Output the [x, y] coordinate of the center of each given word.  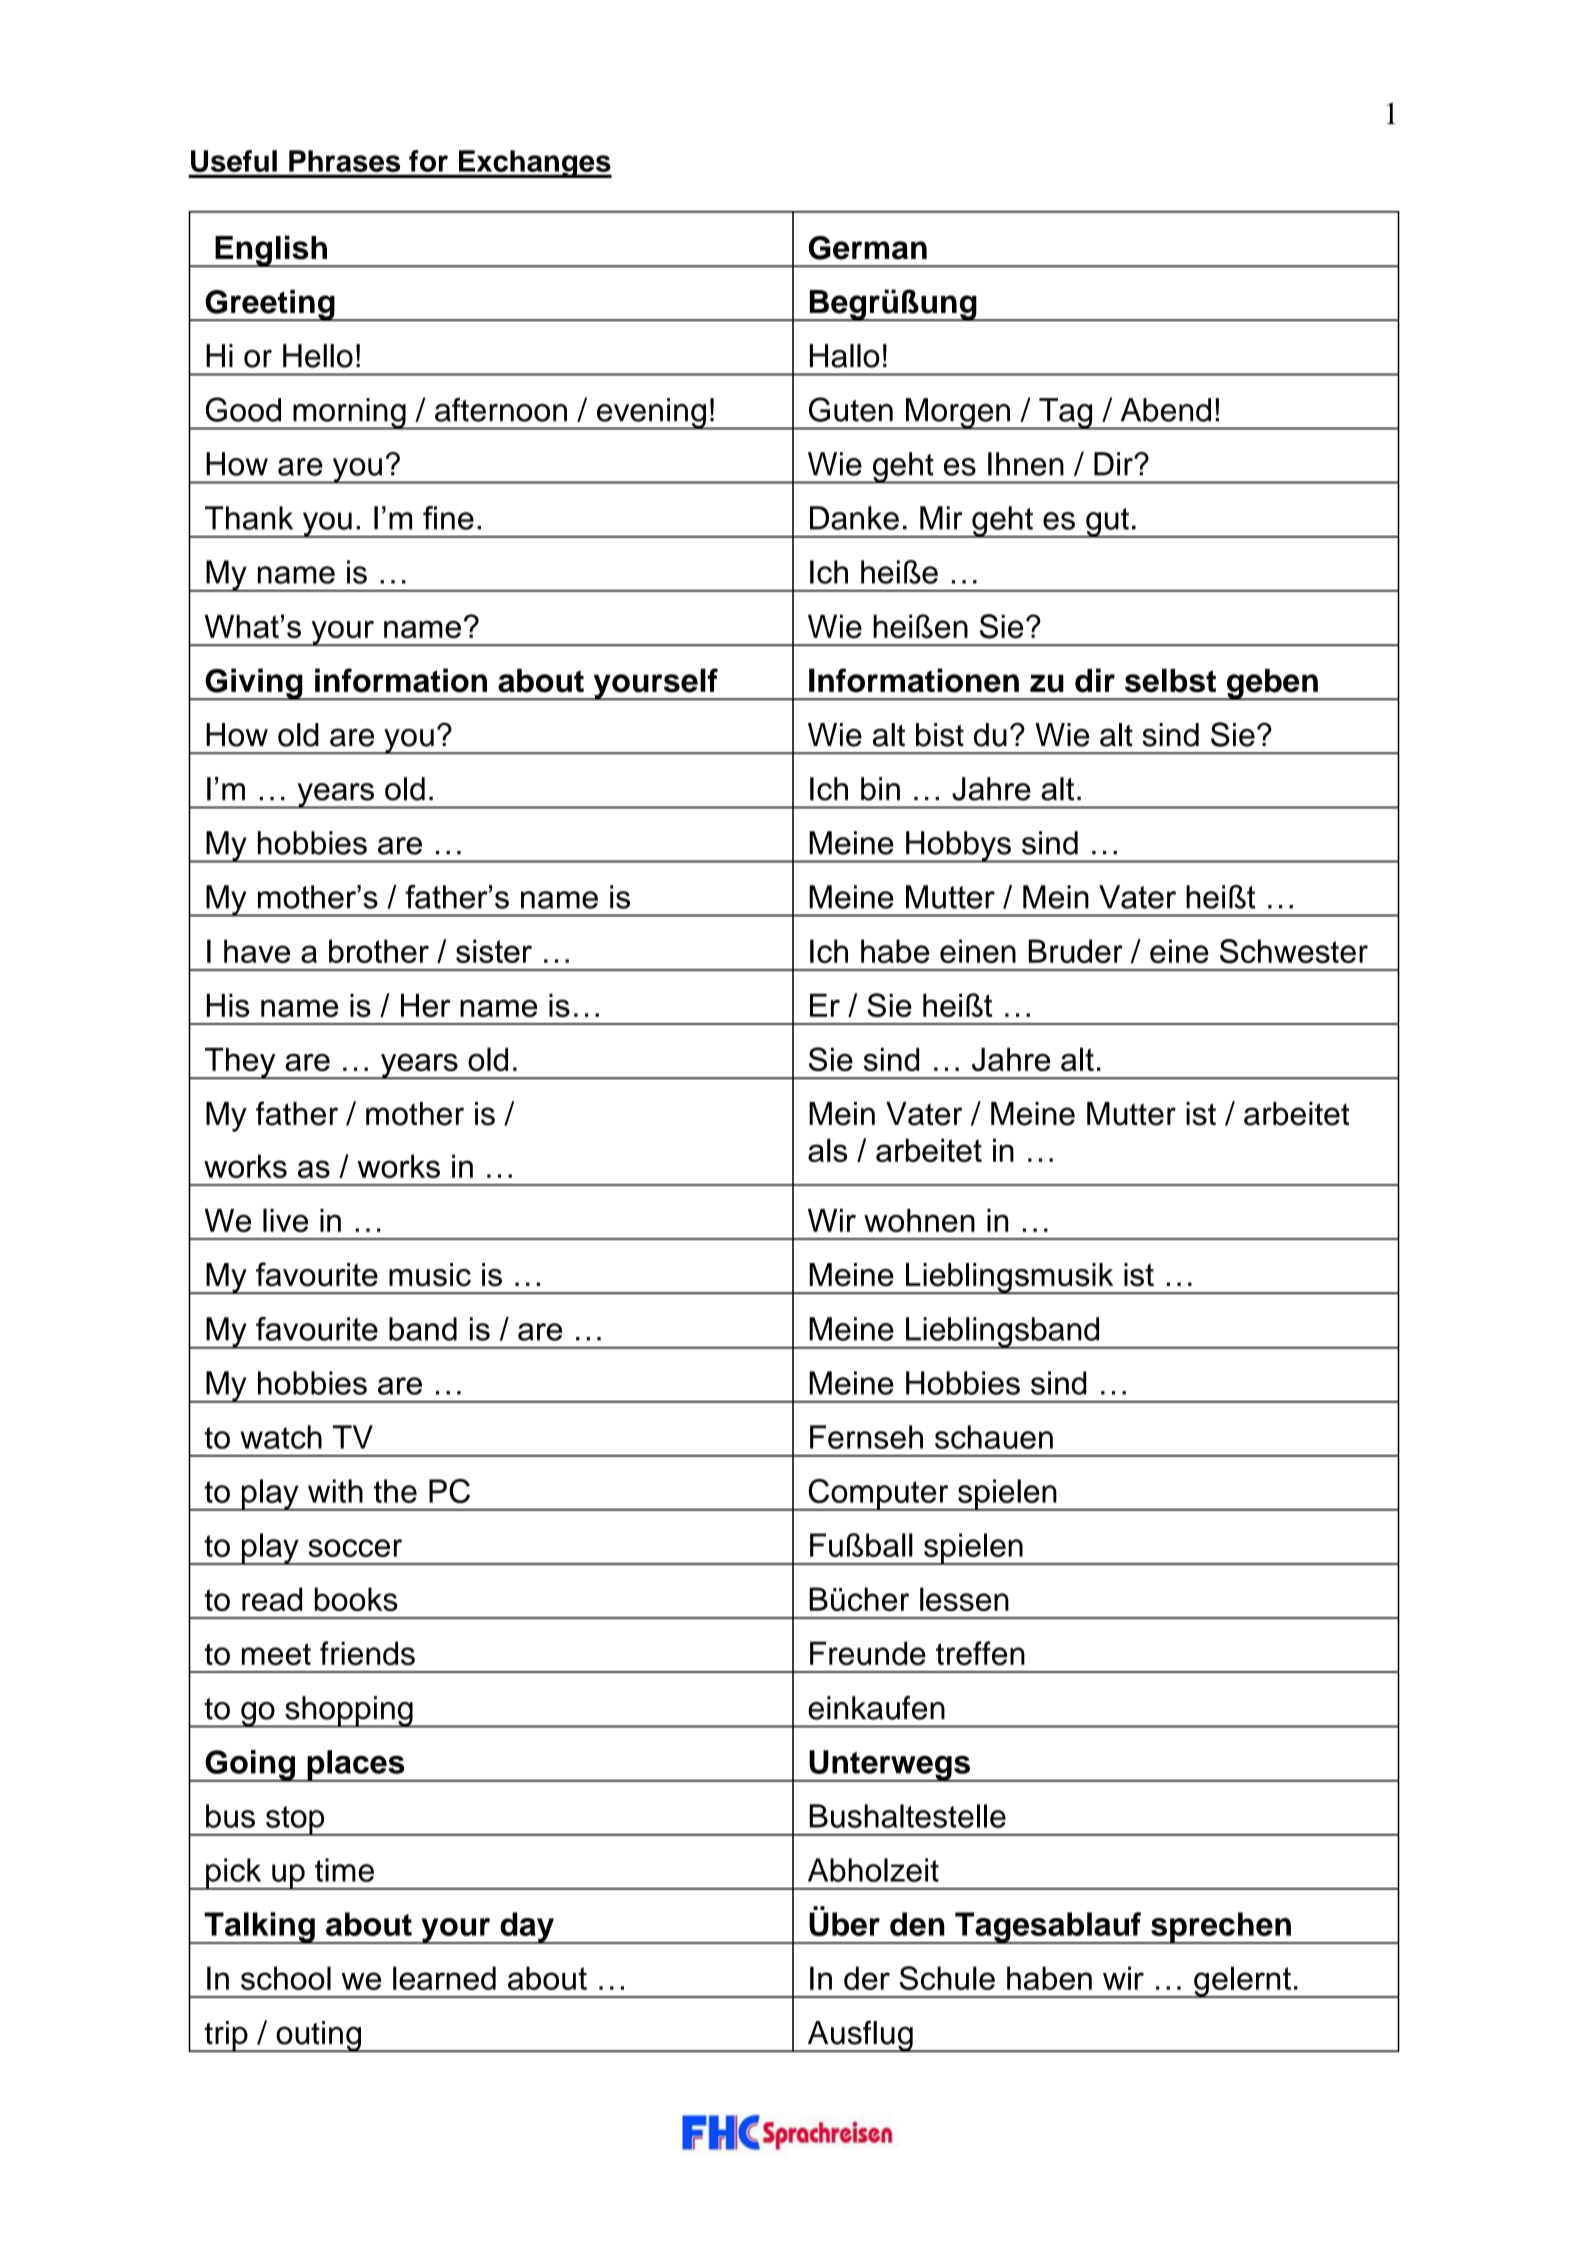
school [286, 1978]
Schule [947, 1978]
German [868, 248]
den [917, 1924]
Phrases [344, 161]
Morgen [958, 414]
